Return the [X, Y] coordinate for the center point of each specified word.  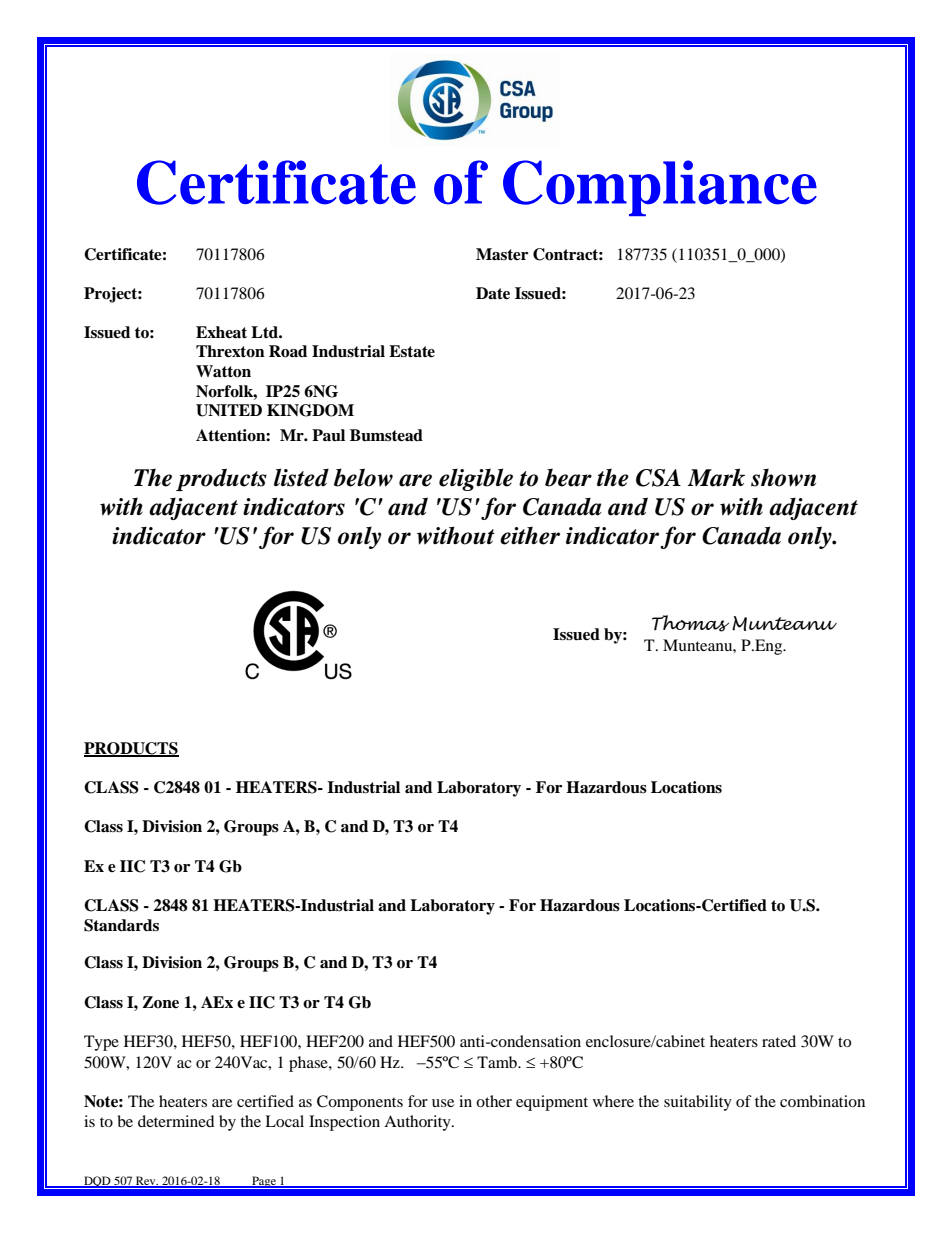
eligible [476, 479]
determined [176, 1121]
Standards [121, 925]
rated [779, 1041]
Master [502, 254]
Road [288, 351]
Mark [716, 477]
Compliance [660, 188]
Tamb [498, 1062]
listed [301, 477]
